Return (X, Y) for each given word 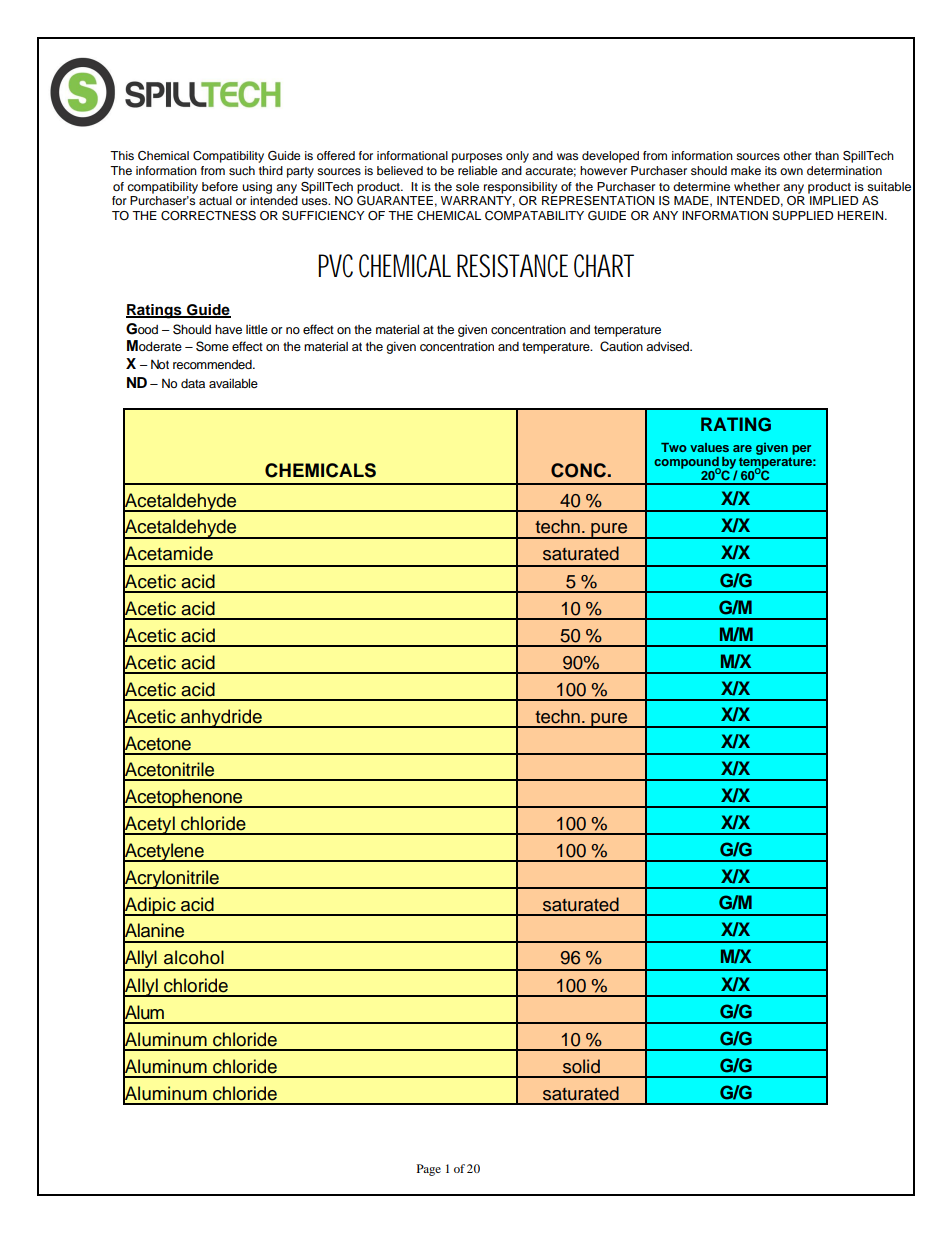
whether (757, 186)
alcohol (194, 957)
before (220, 186)
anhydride (221, 718)
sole (467, 186)
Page (429, 1170)
